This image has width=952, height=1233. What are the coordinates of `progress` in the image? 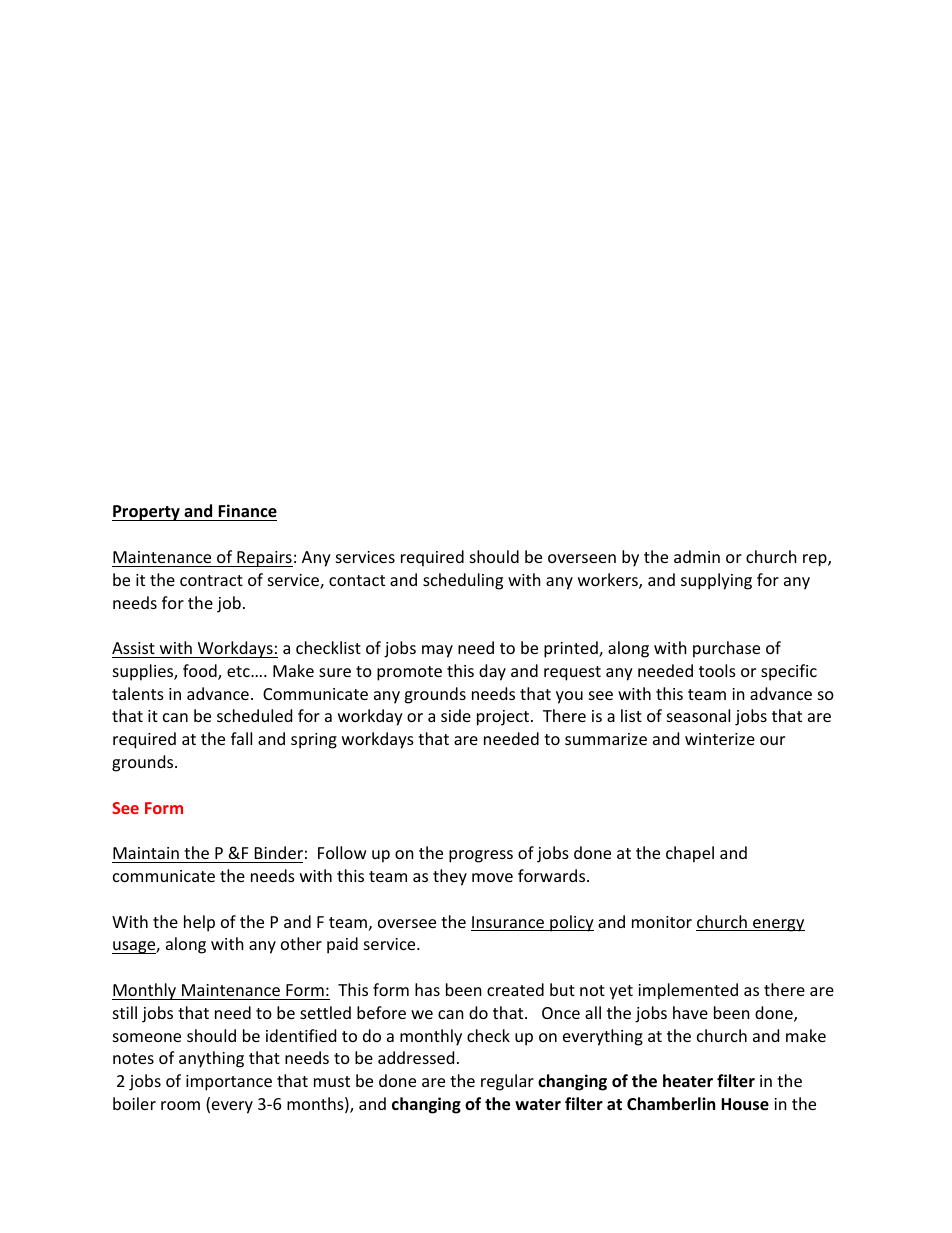 It's located at (481, 856).
